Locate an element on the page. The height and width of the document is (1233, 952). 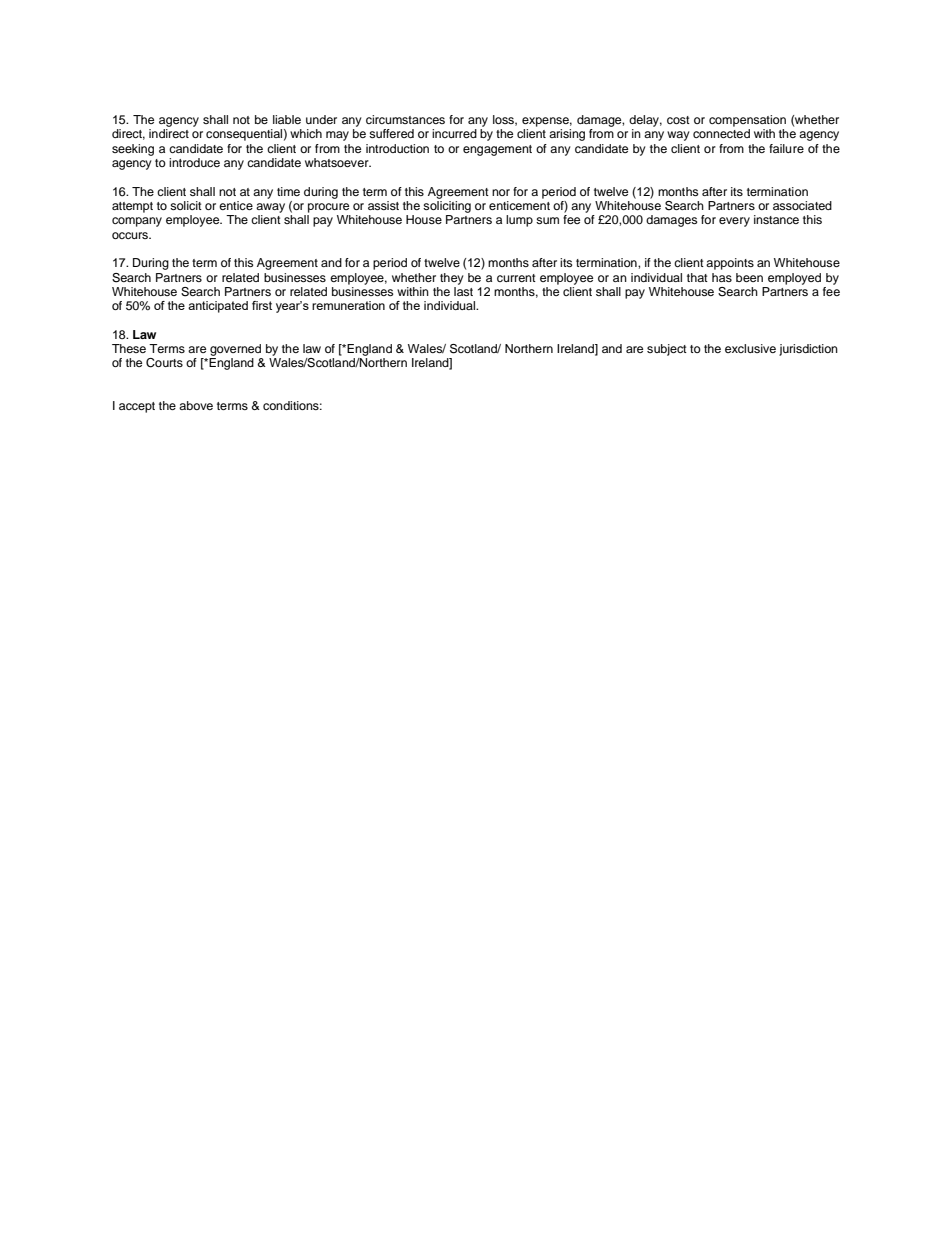
above is located at coordinates (196, 405).
